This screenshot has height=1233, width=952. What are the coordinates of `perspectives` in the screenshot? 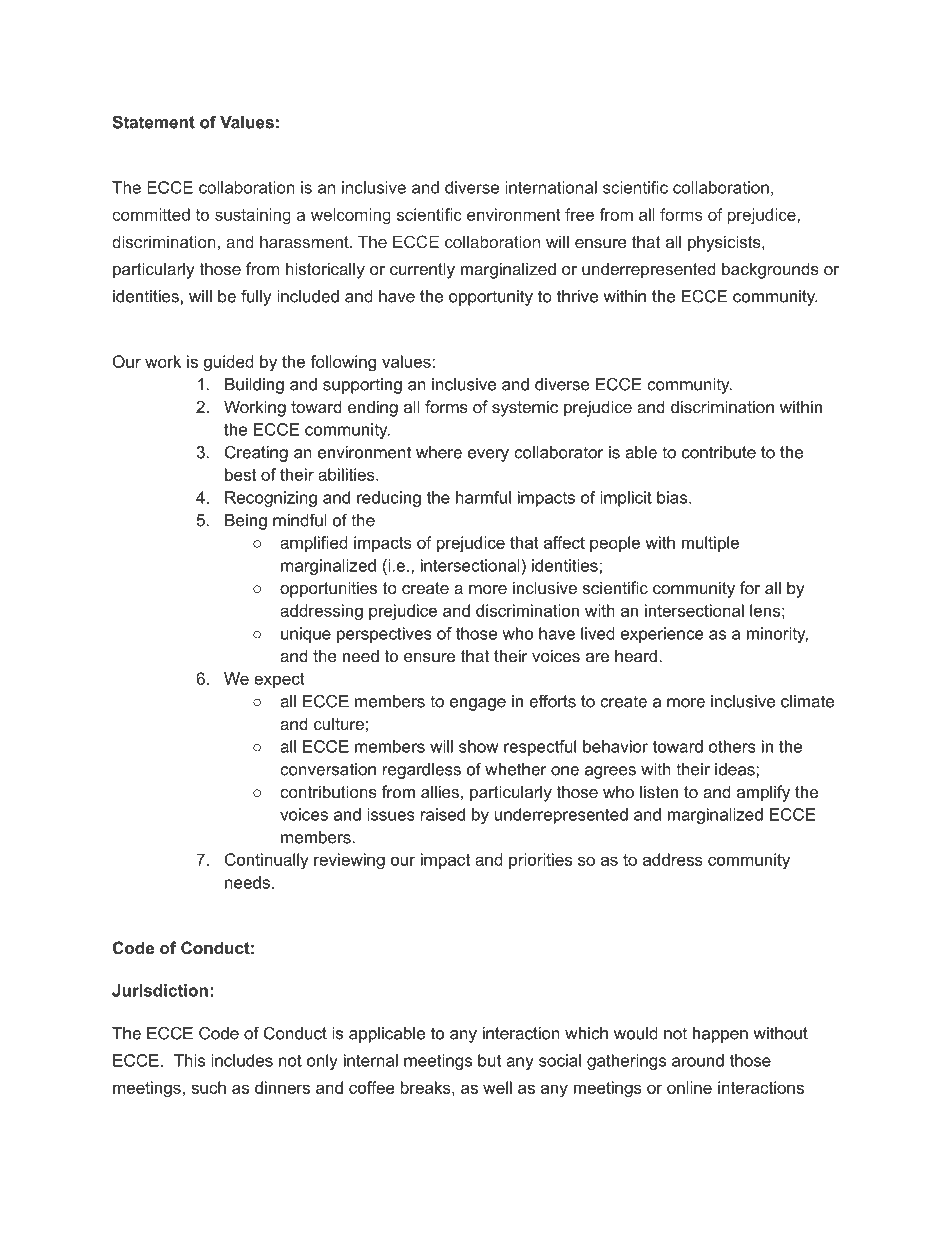 It's located at (384, 635).
